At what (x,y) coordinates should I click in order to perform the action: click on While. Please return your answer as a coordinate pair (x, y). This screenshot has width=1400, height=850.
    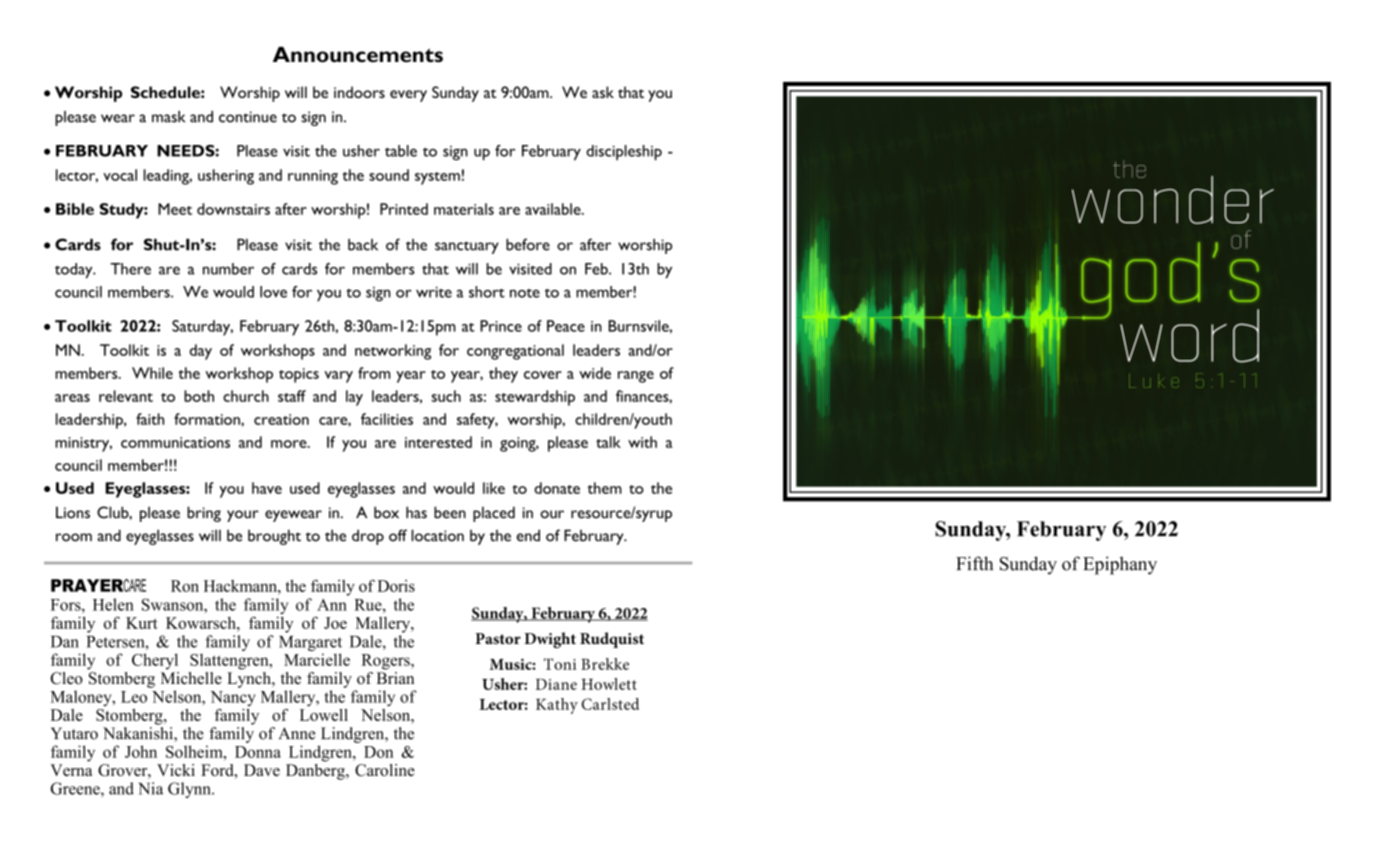
    Looking at the image, I should click on (152, 373).
